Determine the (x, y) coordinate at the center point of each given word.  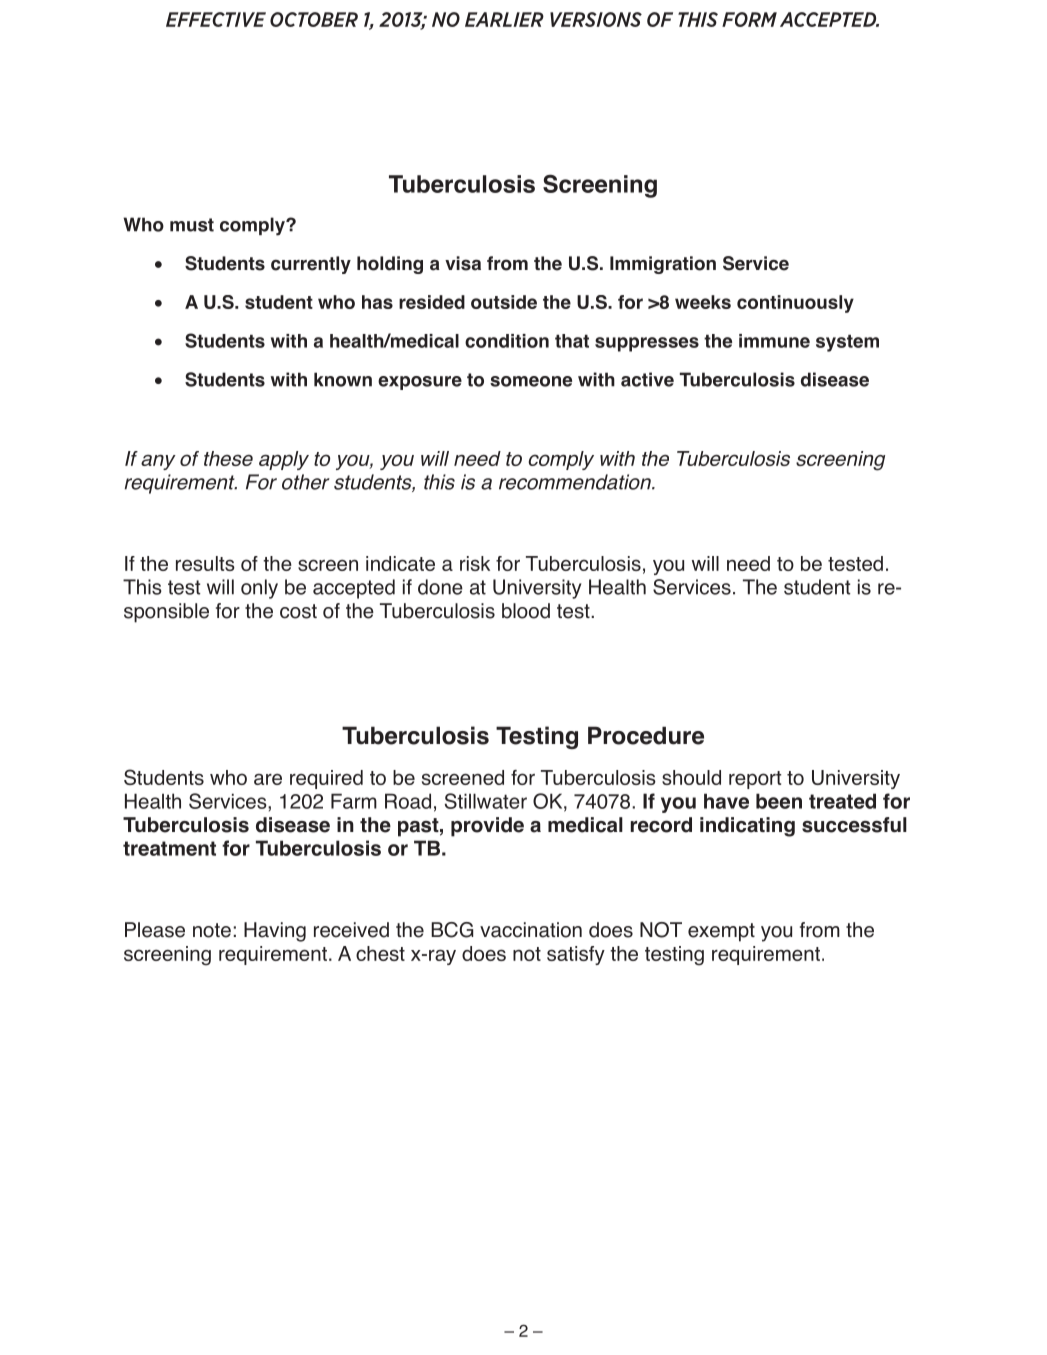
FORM (749, 19)
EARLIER (504, 19)
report (755, 780)
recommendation (576, 482)
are (268, 779)
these (228, 458)
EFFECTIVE (216, 19)
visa (463, 263)
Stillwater (486, 801)
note (212, 930)
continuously (795, 304)
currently (311, 265)
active (647, 379)
